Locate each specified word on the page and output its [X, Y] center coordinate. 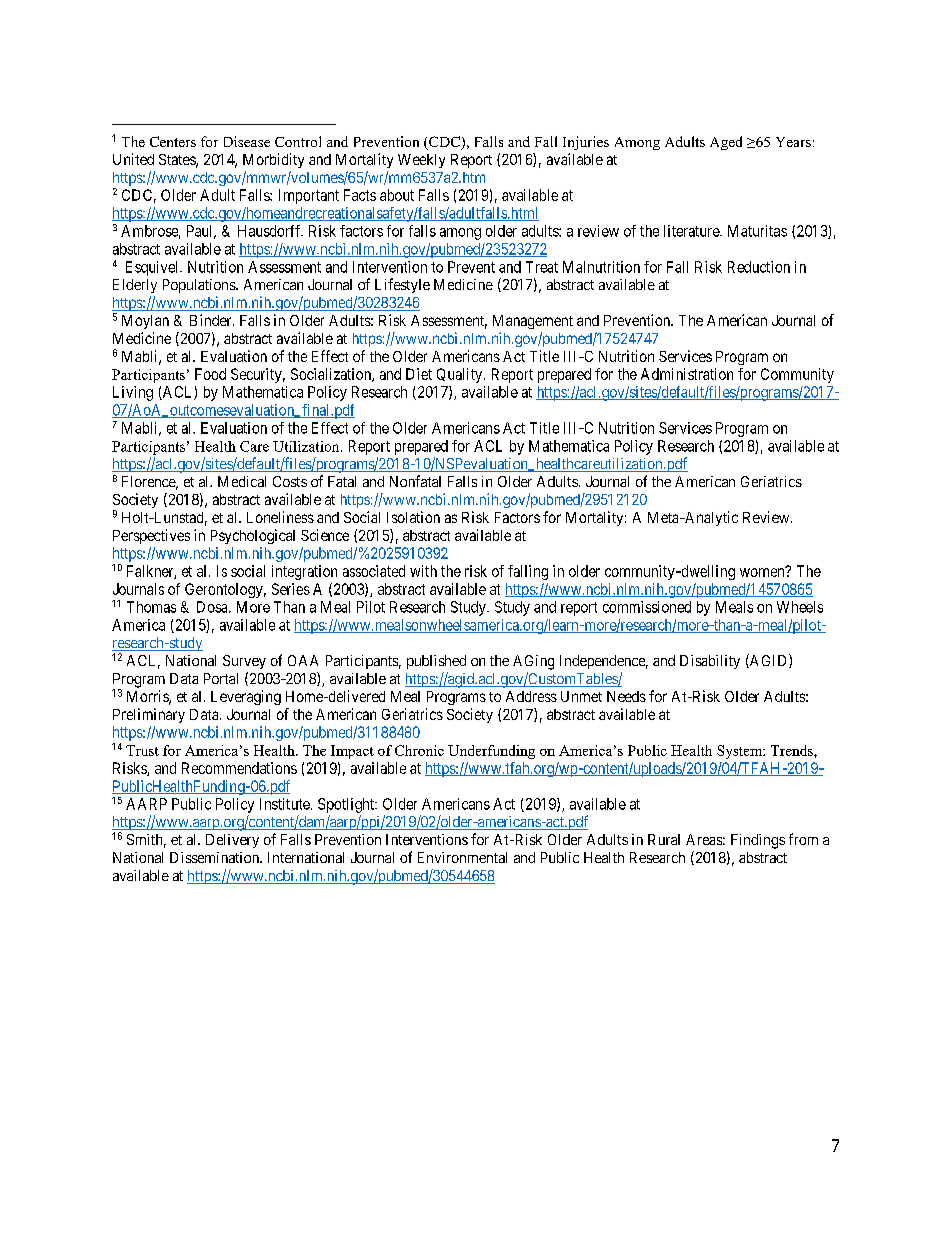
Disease [247, 141]
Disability [710, 662]
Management [533, 322]
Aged [726, 143]
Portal [221, 678]
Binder [212, 320]
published [436, 662]
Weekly [421, 161]
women [763, 572]
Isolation [413, 517]
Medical [242, 481]
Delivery [232, 841]
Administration [687, 374]
